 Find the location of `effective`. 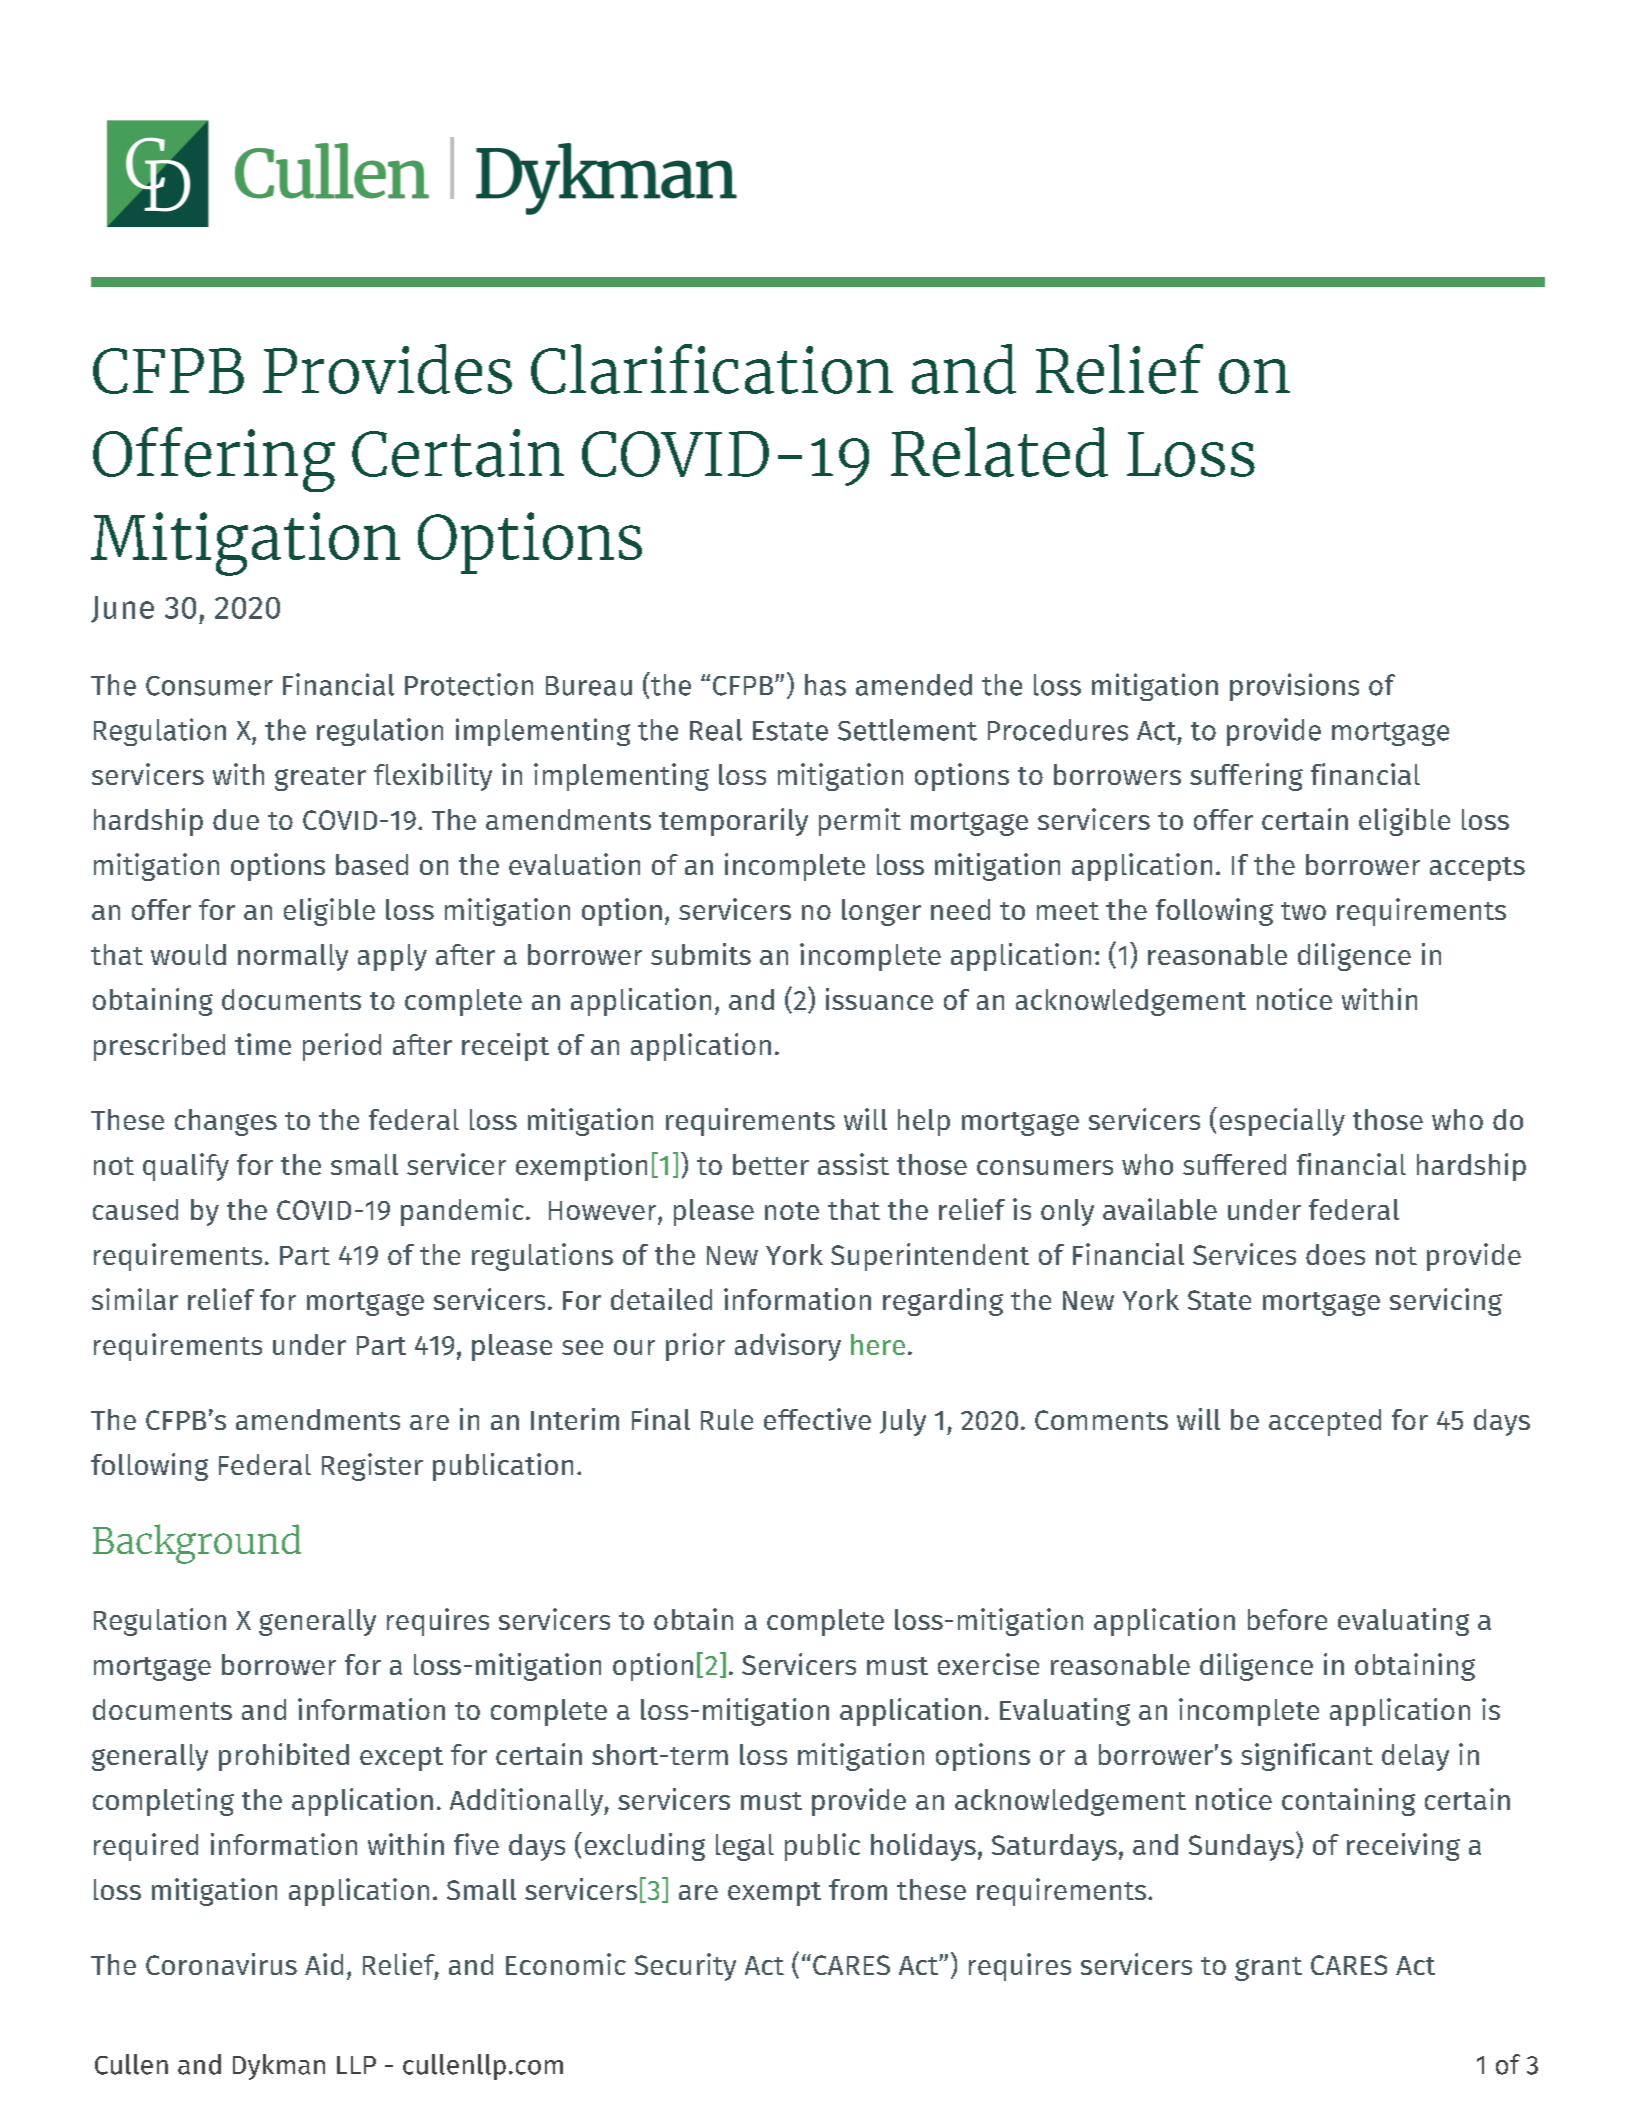

effective is located at coordinates (817, 1419).
